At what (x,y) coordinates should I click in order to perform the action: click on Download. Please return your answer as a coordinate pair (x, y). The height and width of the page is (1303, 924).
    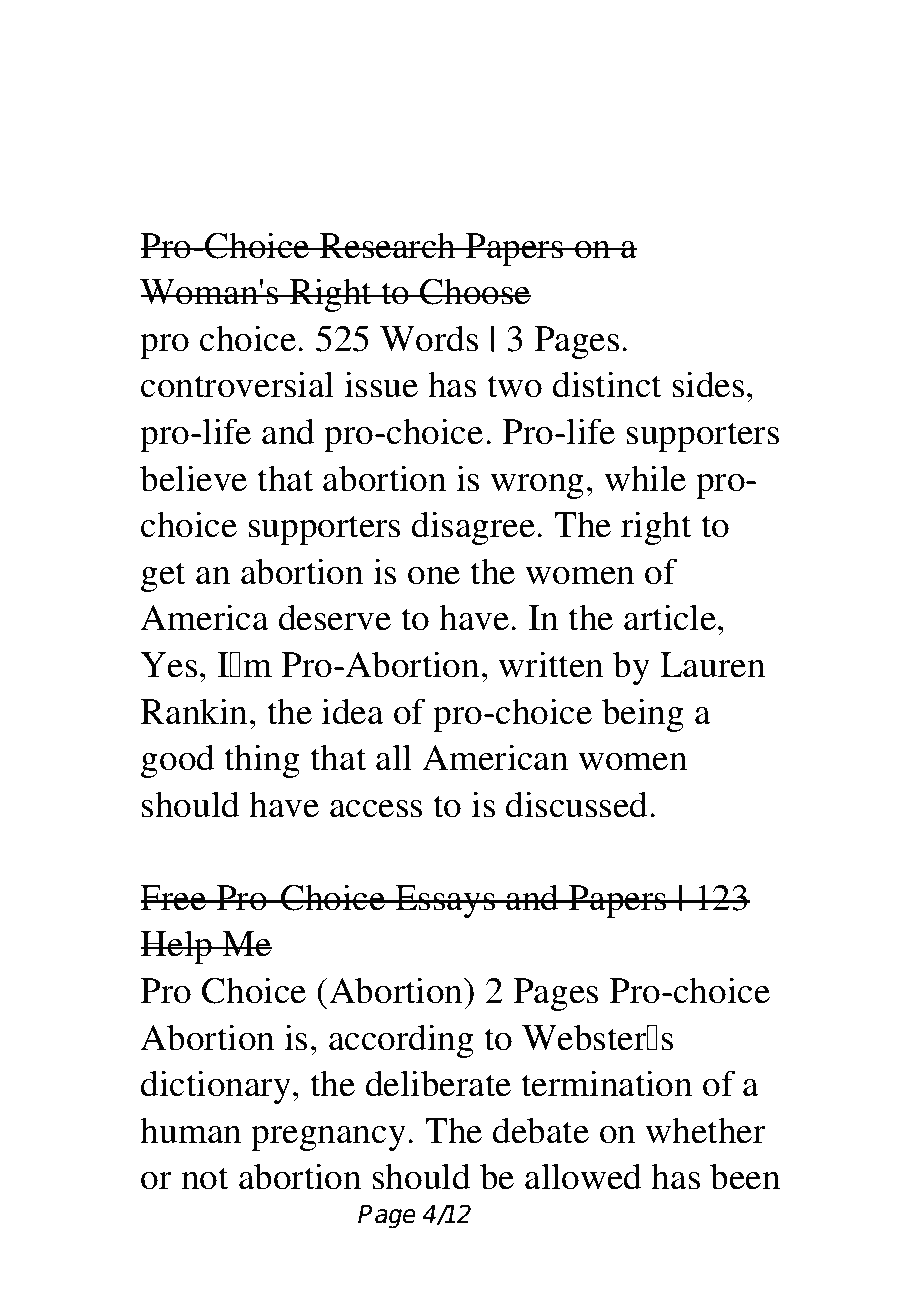
    Looking at the image, I should click on (250, 75).
